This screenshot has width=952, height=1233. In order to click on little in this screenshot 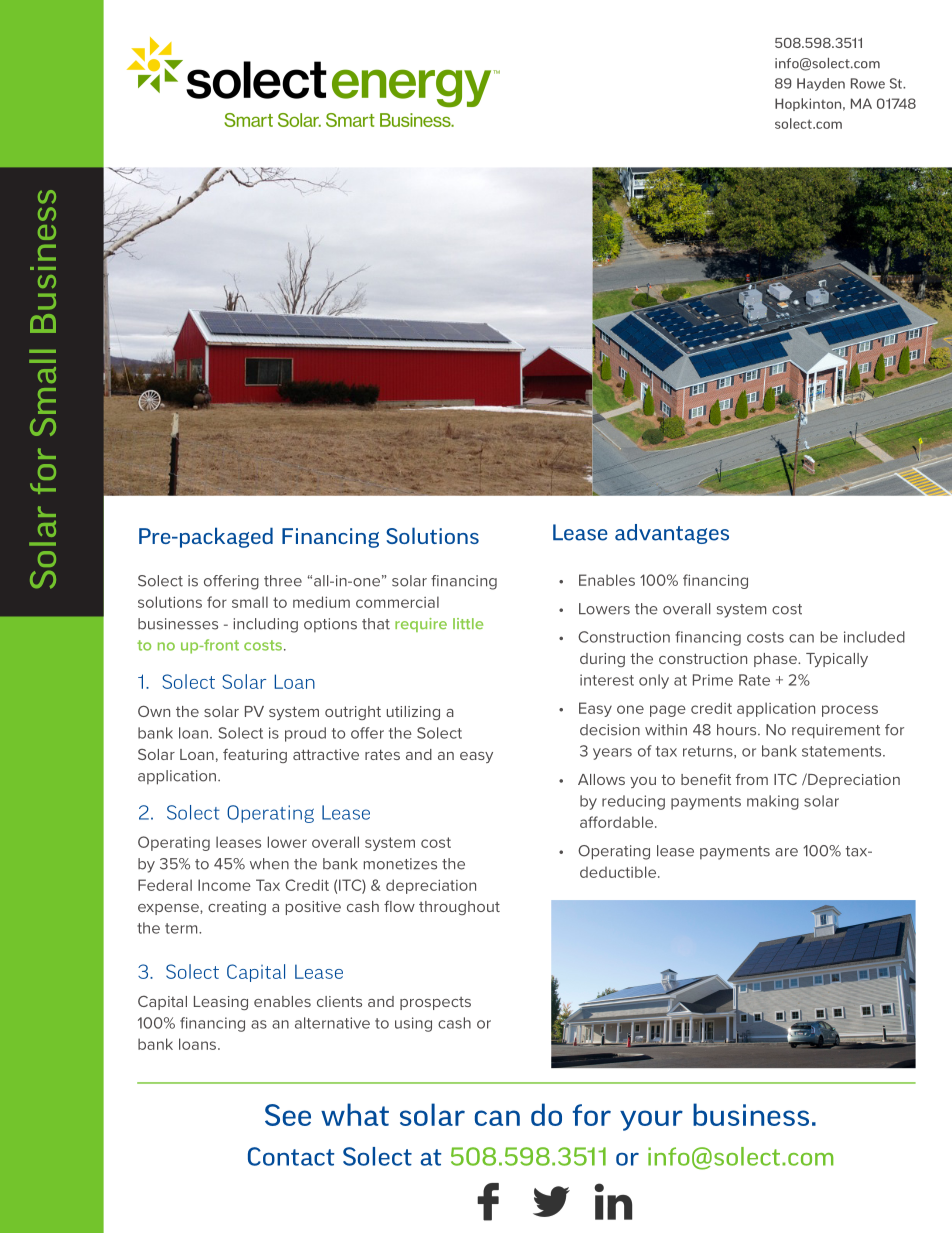, I will do `click(468, 623)`.
